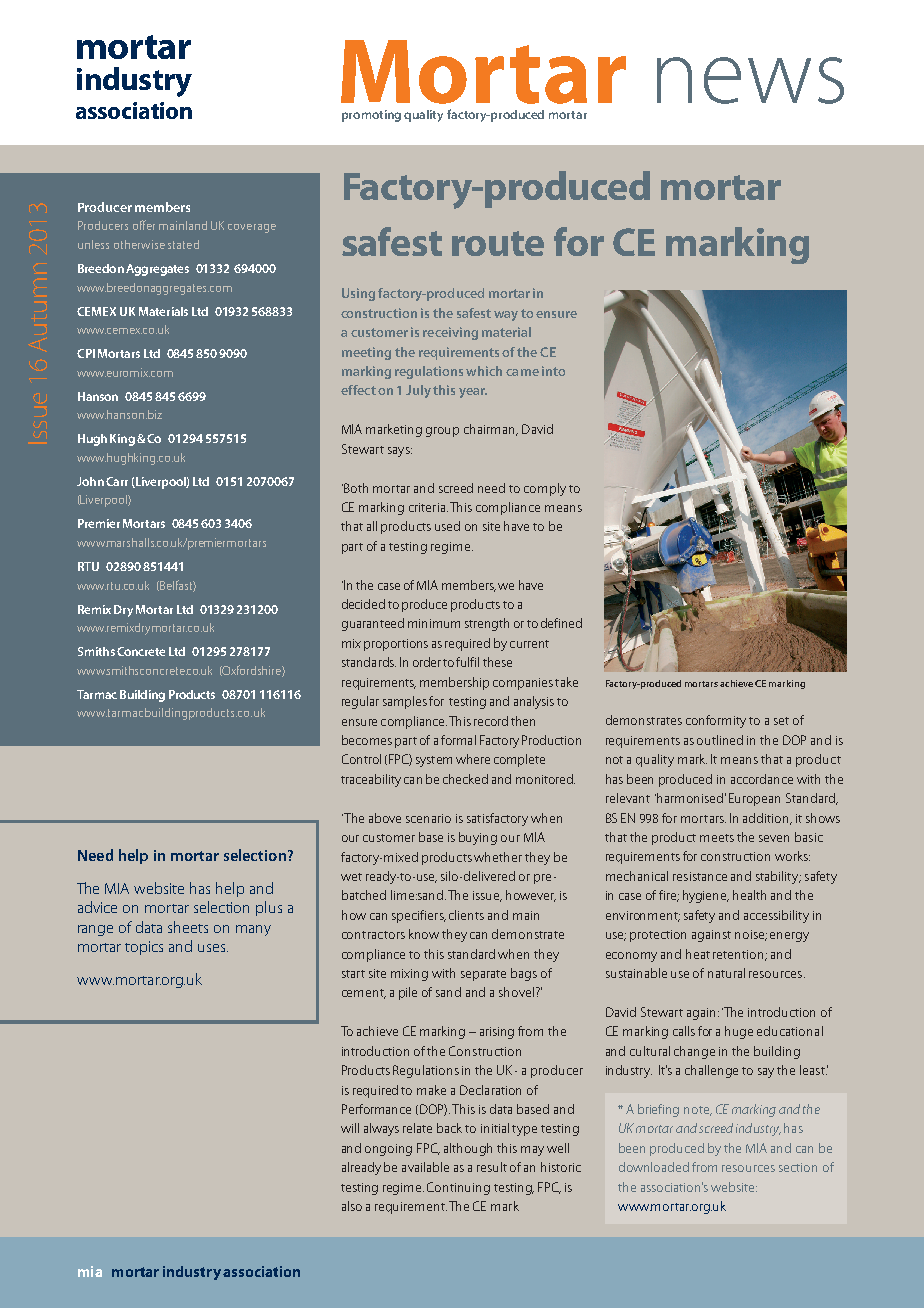 The width and height of the page is (924, 1308). I want to click on scenario, so click(428, 818).
